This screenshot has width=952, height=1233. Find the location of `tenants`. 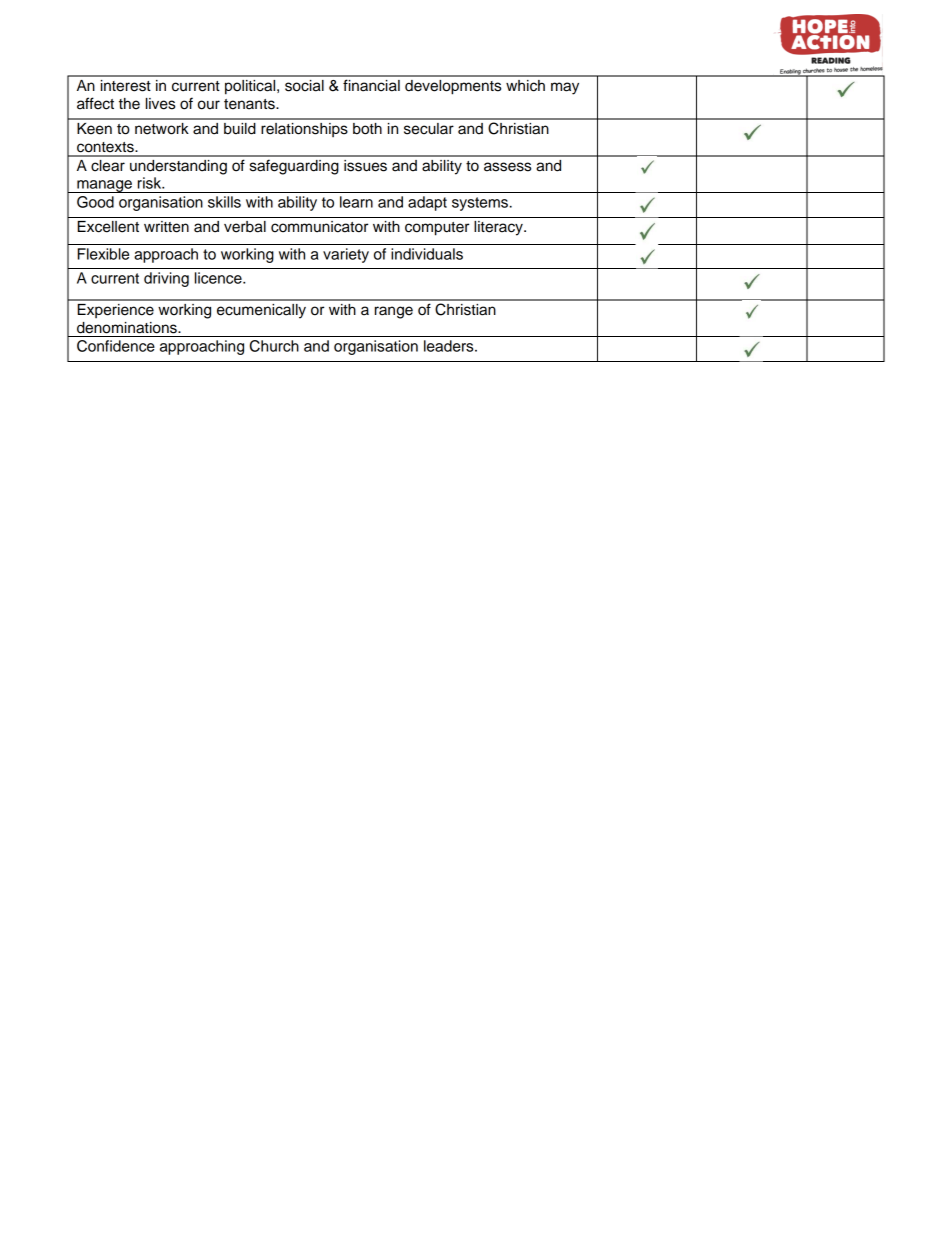

tenants is located at coordinates (250, 104).
